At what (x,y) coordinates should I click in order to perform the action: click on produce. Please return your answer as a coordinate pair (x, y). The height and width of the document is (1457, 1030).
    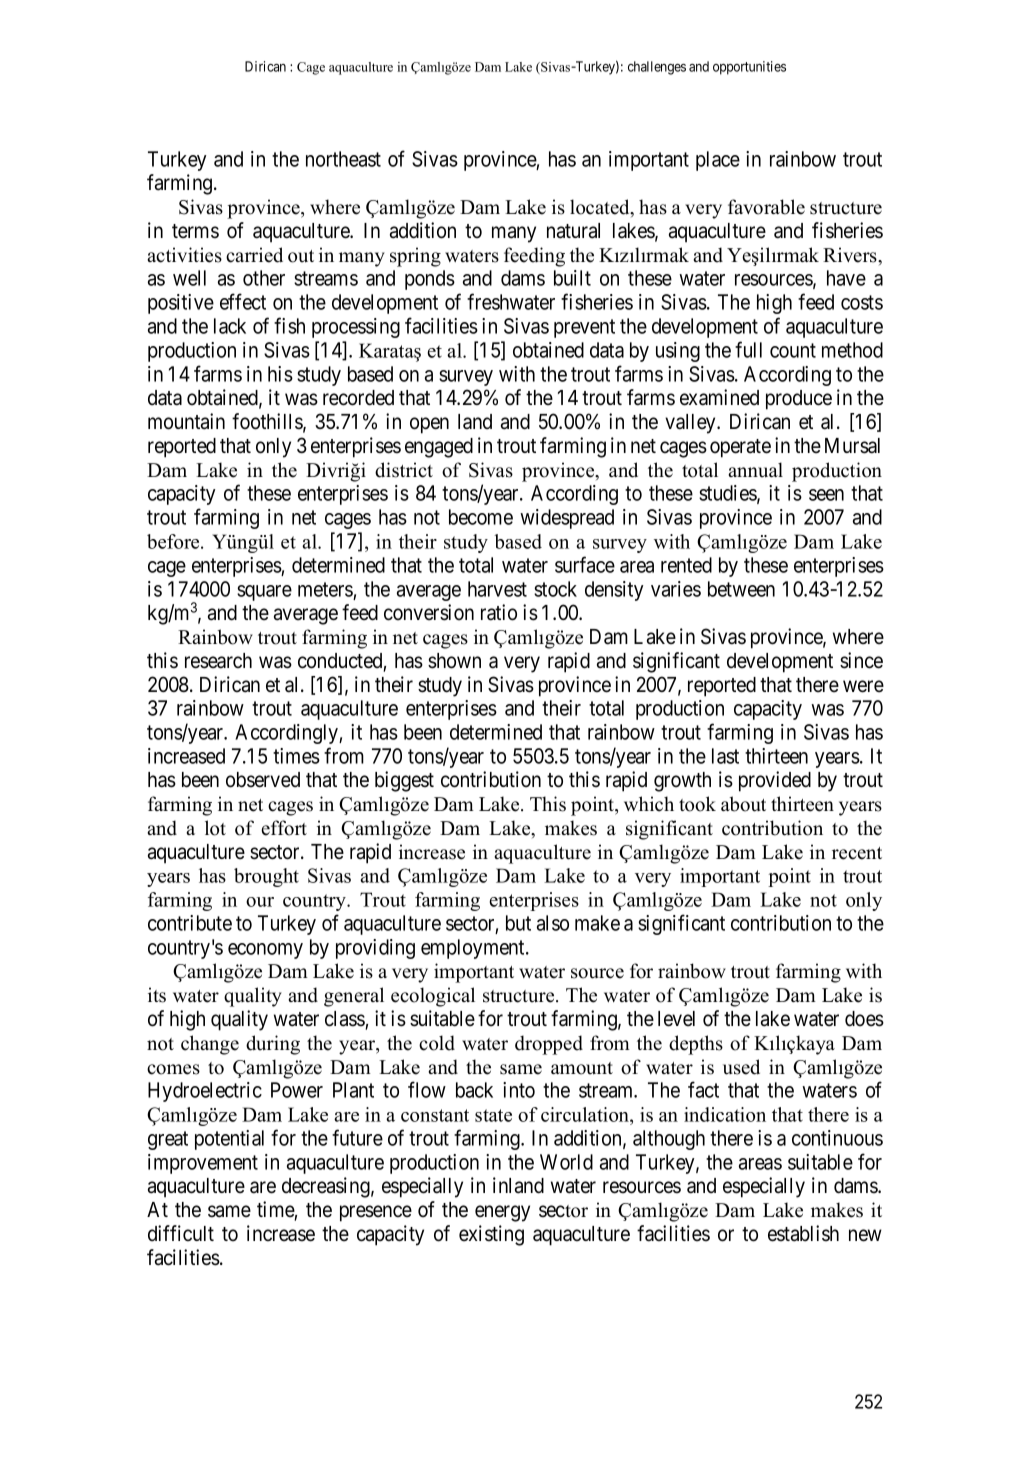
    Looking at the image, I should click on (799, 400).
